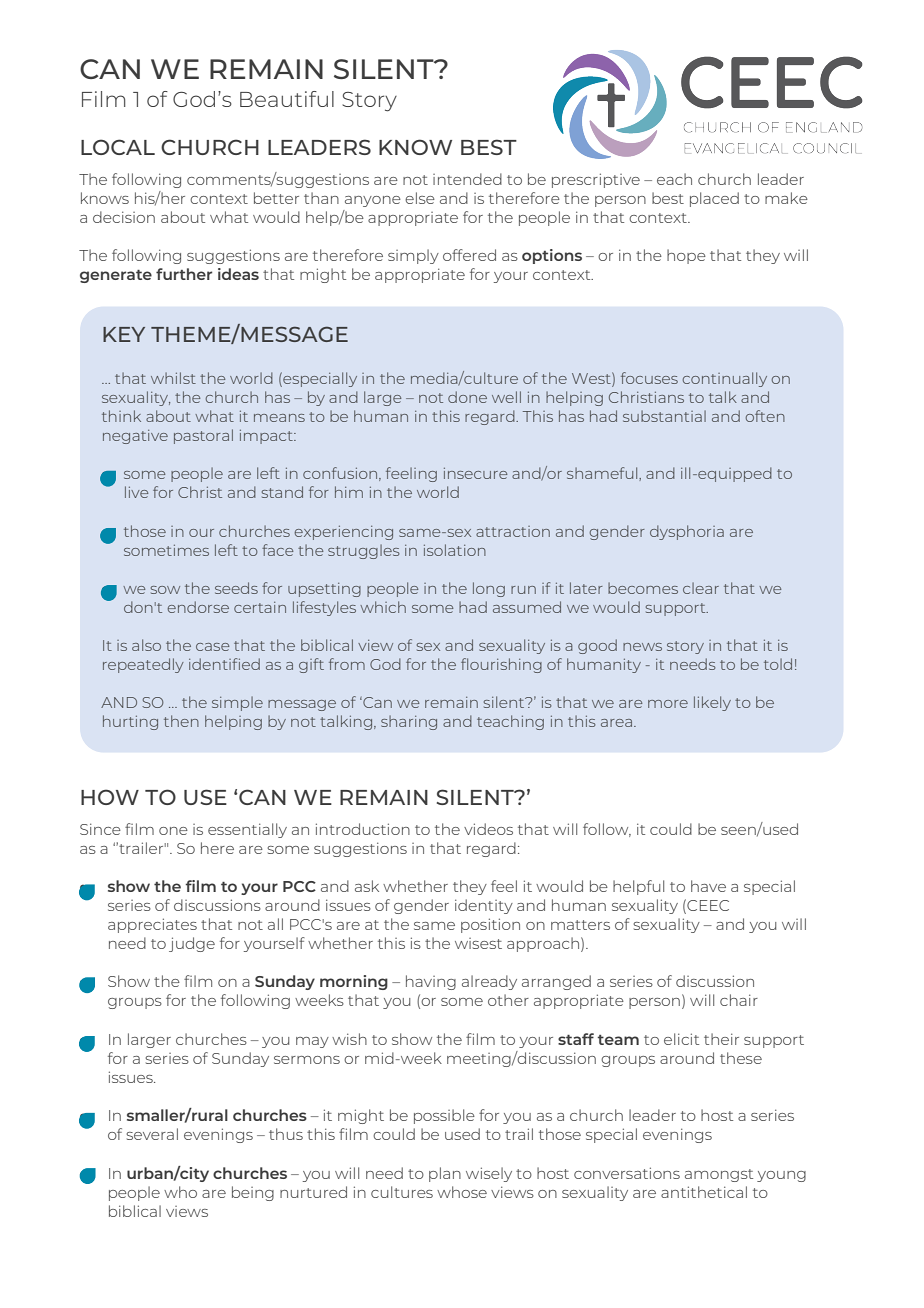 This screenshot has height=1308, width=924. Describe the element at coordinates (501, 665) in the screenshot. I see `flourishing` at that location.
